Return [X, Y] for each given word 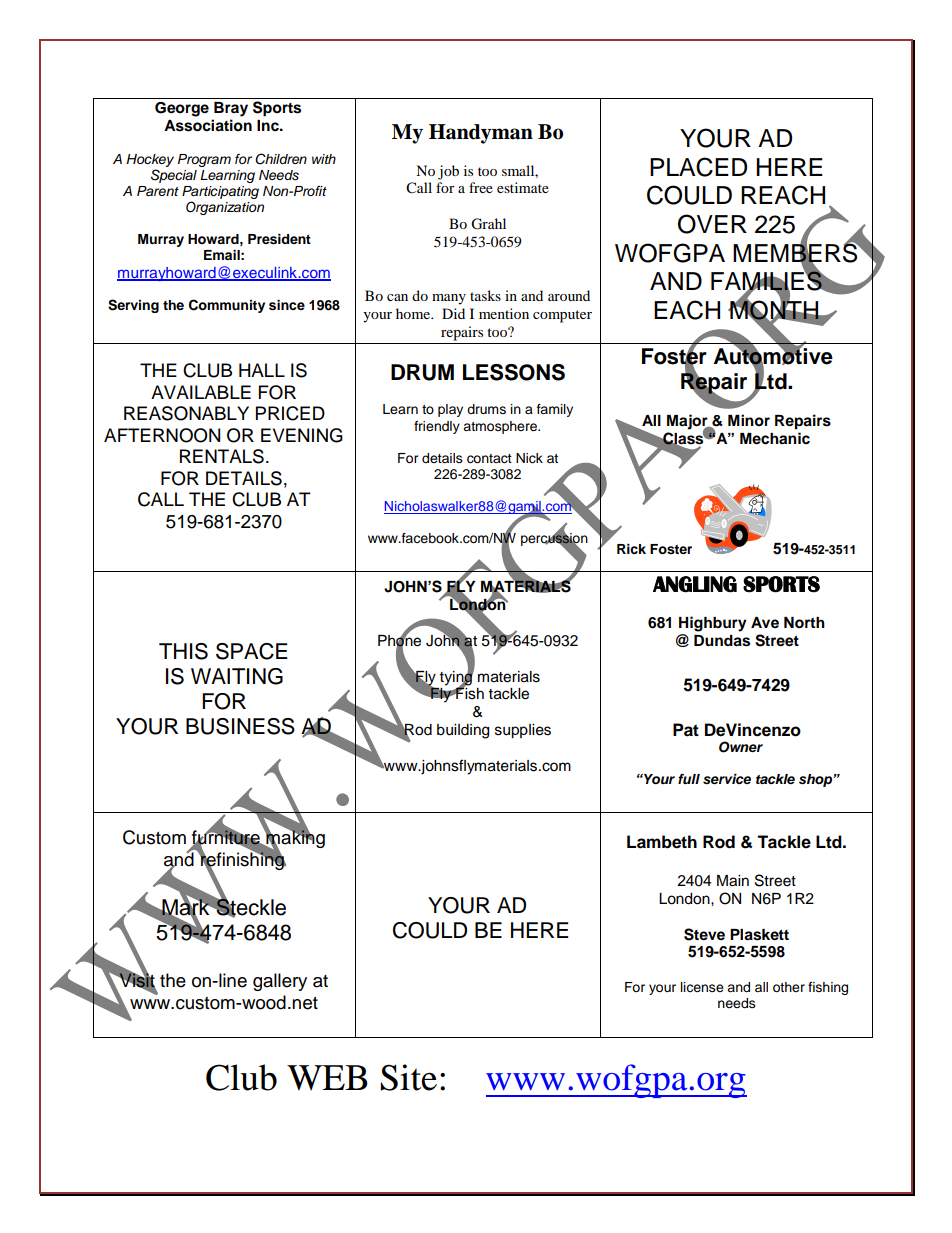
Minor [749, 420]
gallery [280, 982]
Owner [741, 747]
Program [204, 160]
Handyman [481, 134]
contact [489, 459]
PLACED [698, 167]
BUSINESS [240, 726]
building [463, 731]
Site [408, 1077]
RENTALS [222, 456]
